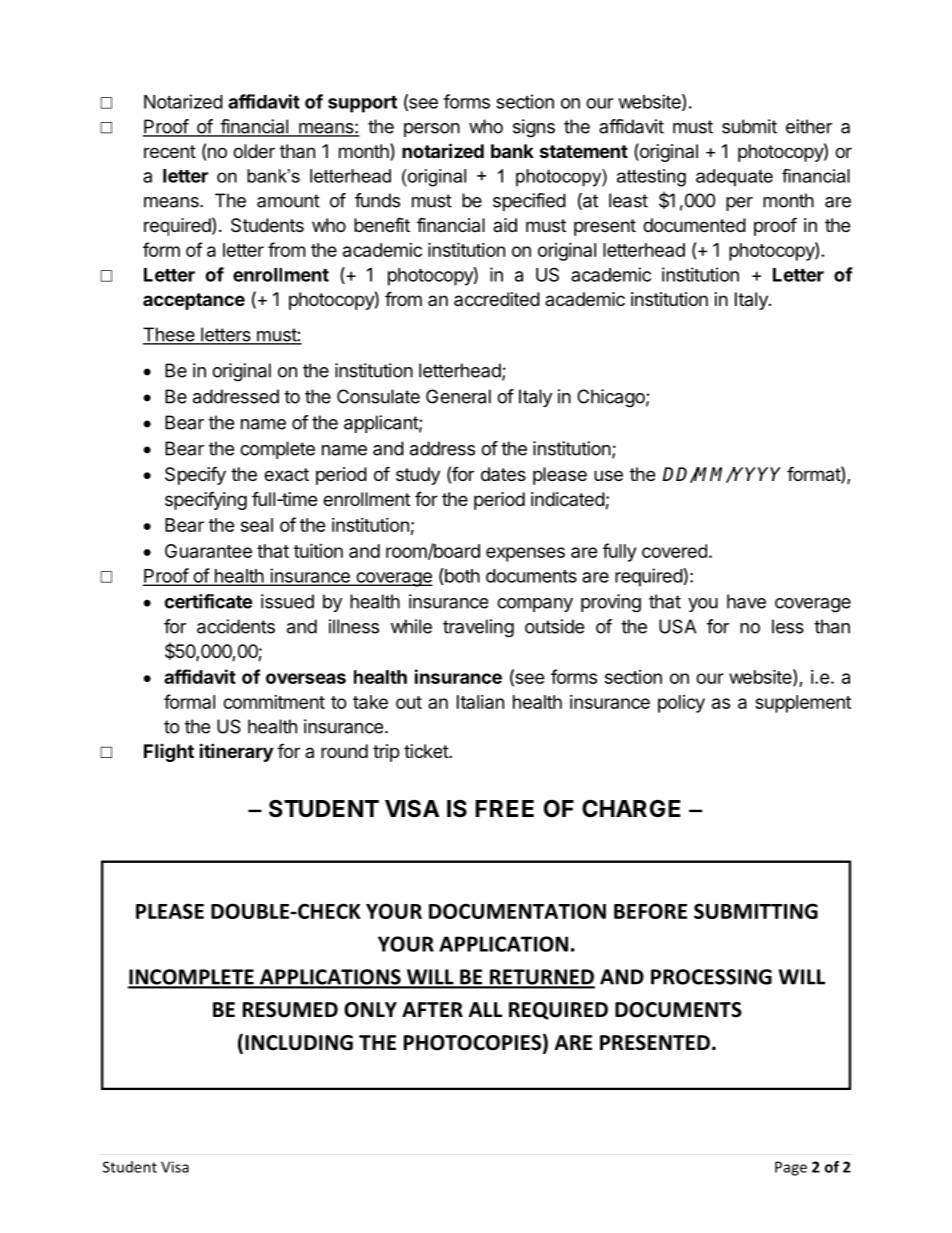  Describe the element at coordinates (650, 911) in the document. I see `BEFORE` at that location.
